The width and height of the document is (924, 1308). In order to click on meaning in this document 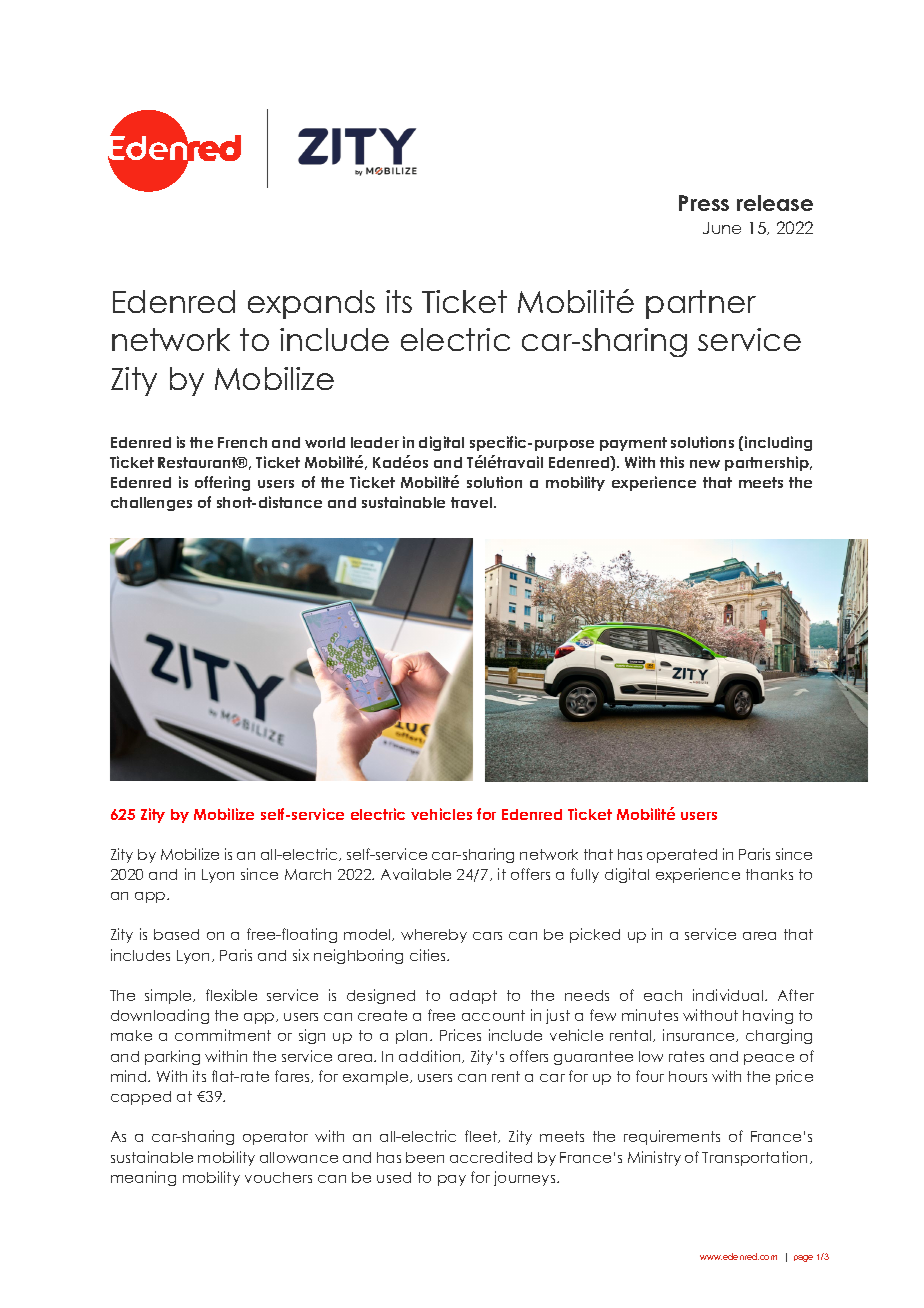, I will do `click(143, 1178)`.
